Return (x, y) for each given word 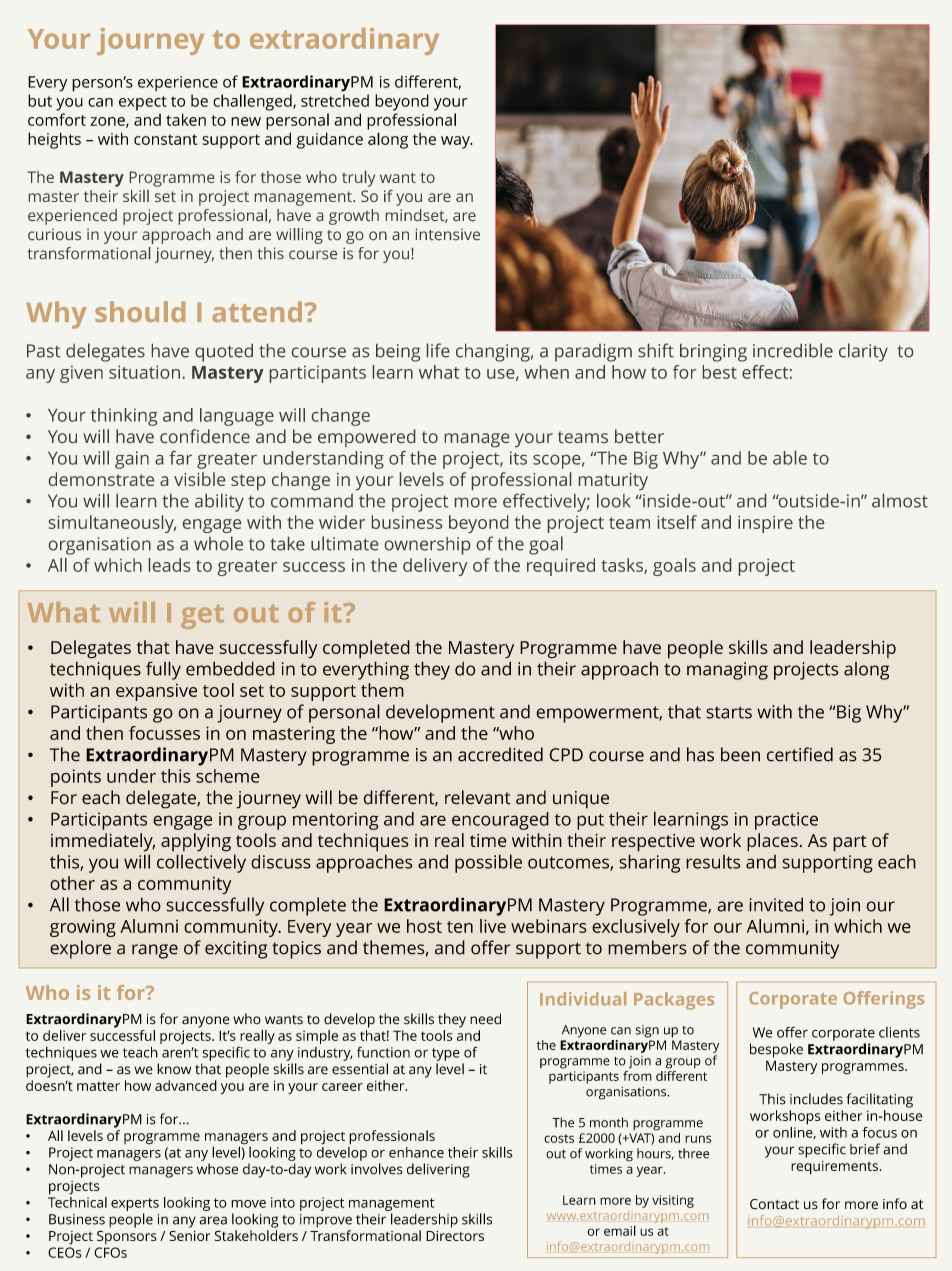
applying (196, 842)
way (456, 142)
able (790, 458)
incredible (793, 350)
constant (165, 139)
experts (135, 1204)
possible (488, 863)
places (772, 842)
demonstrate (101, 479)
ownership (427, 546)
